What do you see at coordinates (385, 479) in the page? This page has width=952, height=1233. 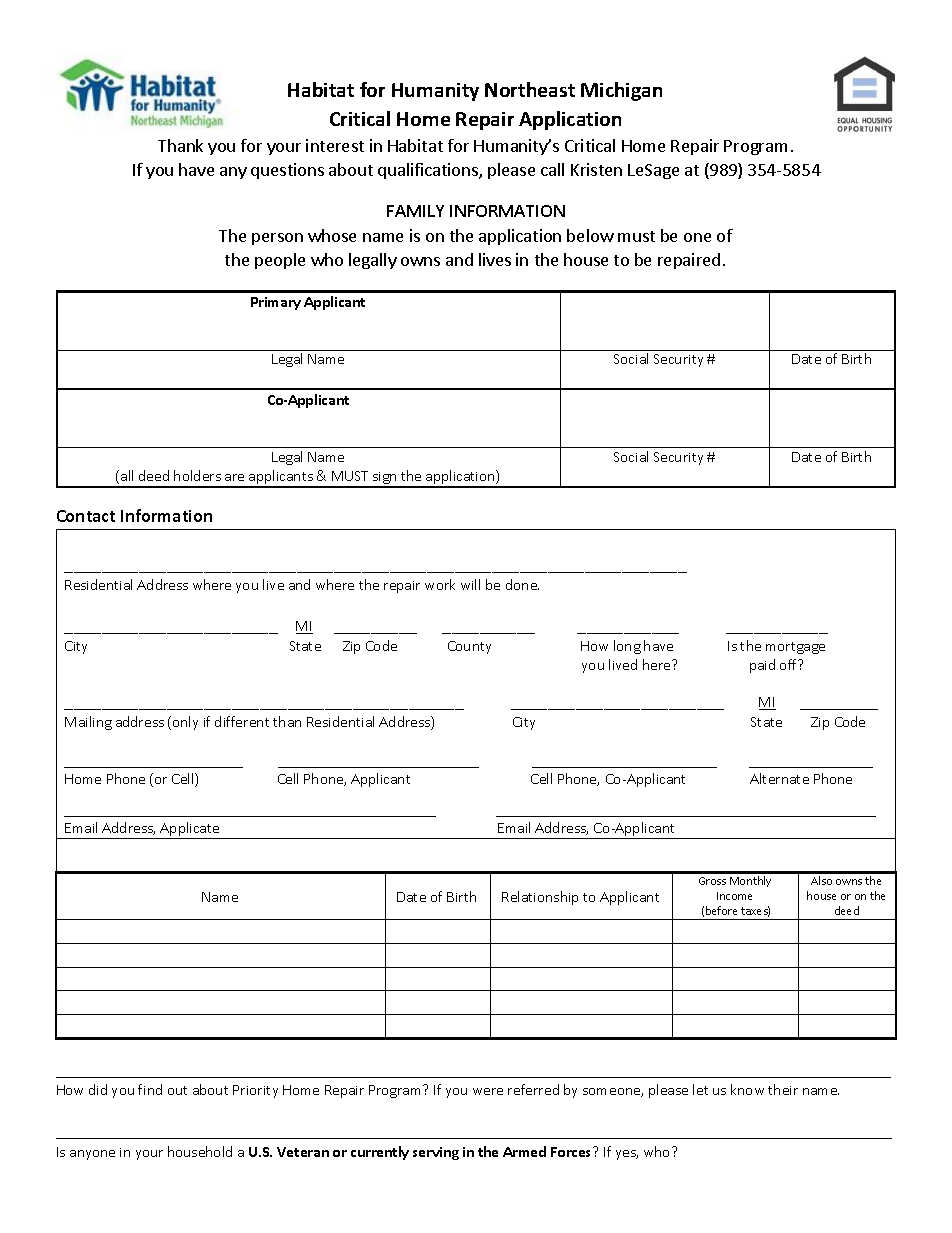 I see `sign` at bounding box center [385, 479].
